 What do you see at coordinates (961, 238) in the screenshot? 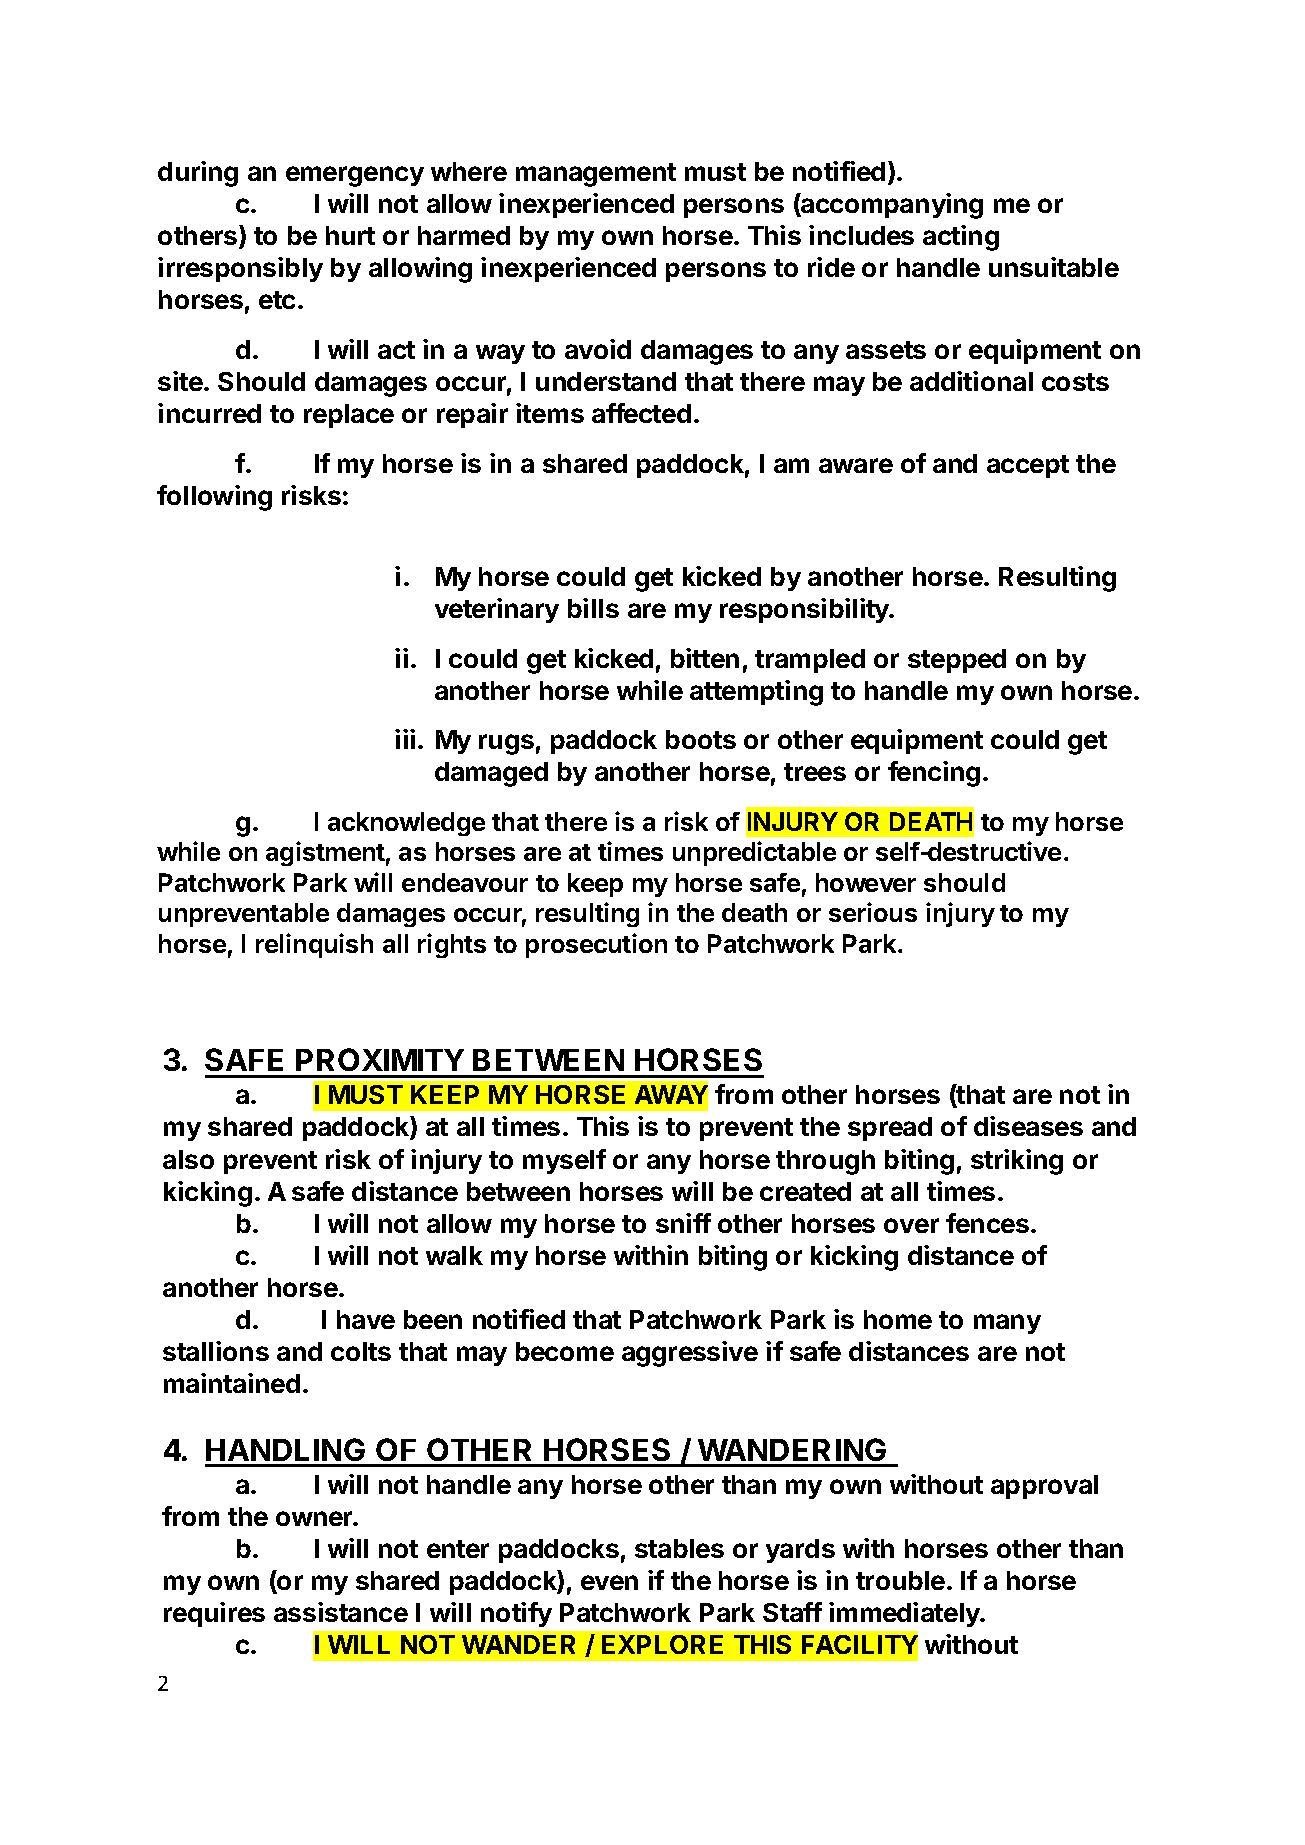
I see `acting` at bounding box center [961, 238].
